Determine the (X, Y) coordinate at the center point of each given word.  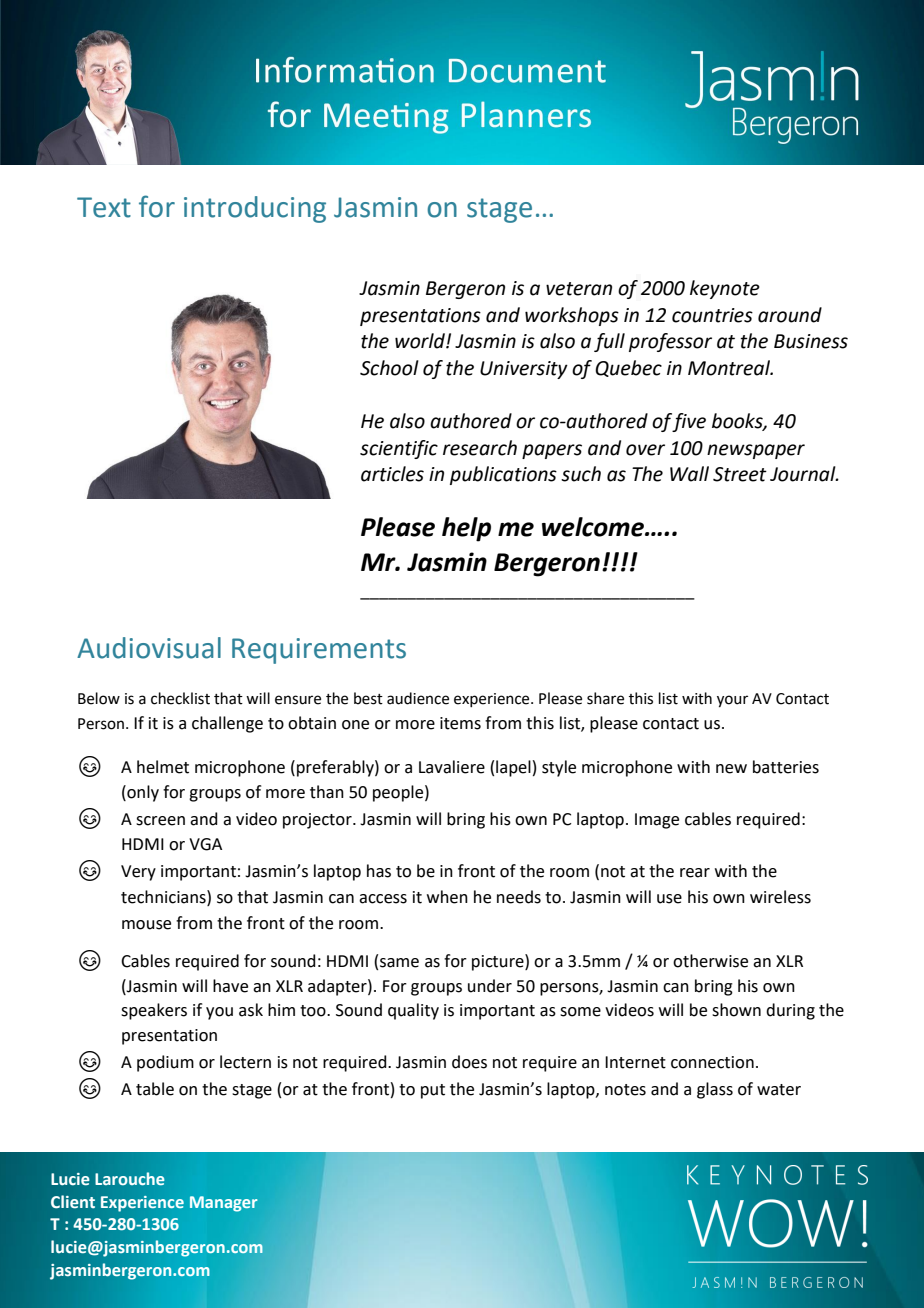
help (466, 529)
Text (104, 207)
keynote (725, 289)
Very (138, 873)
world (421, 341)
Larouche (130, 1179)
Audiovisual (149, 648)
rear (695, 873)
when (447, 897)
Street (740, 474)
